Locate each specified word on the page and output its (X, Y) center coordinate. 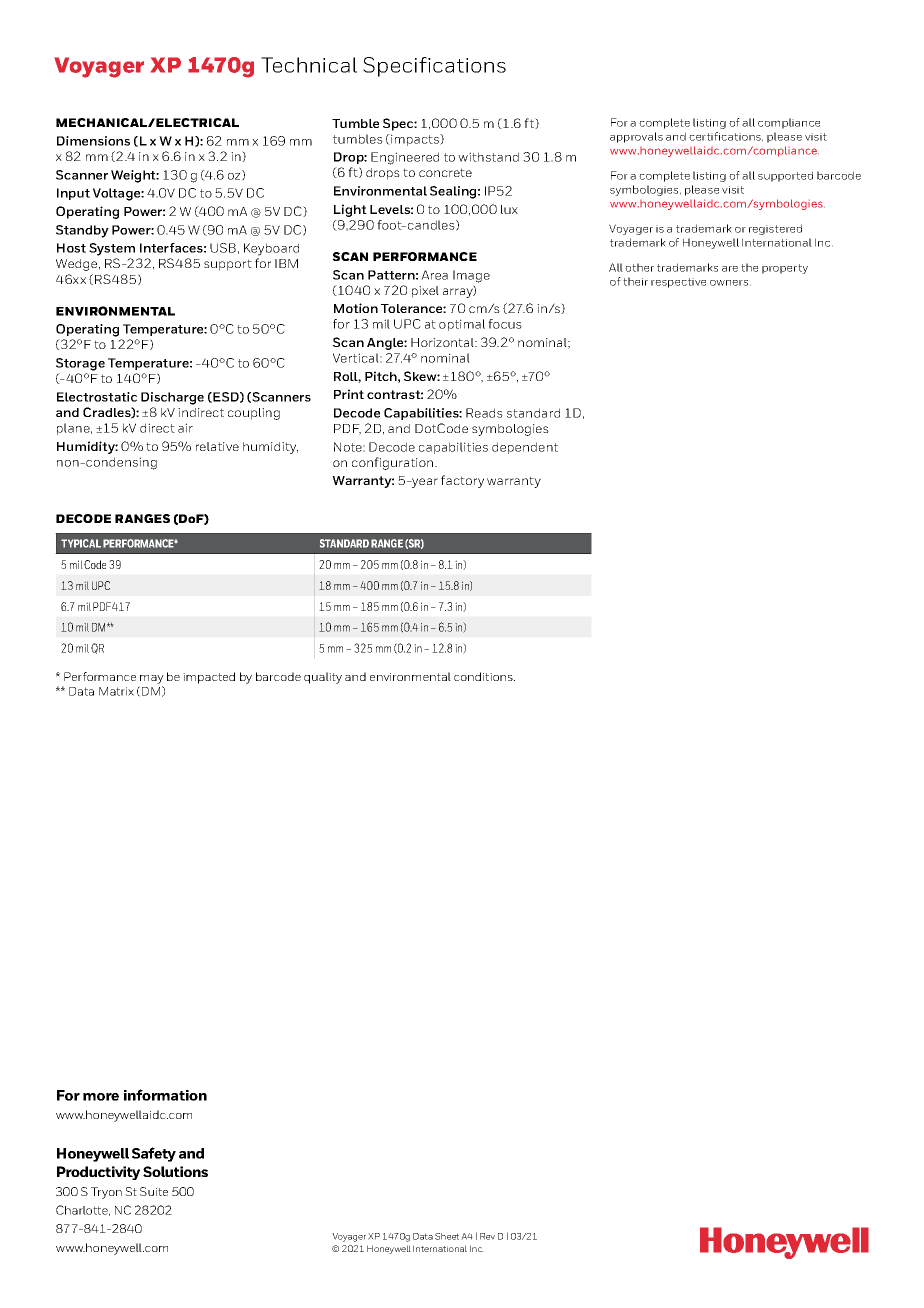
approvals (636, 137)
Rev (487, 1236)
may (152, 679)
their (635, 281)
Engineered (405, 158)
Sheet (447, 1236)
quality (323, 678)
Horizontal (443, 342)
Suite (154, 1191)
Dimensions (93, 141)
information (165, 1095)
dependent (525, 448)
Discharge (172, 398)
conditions (484, 676)
